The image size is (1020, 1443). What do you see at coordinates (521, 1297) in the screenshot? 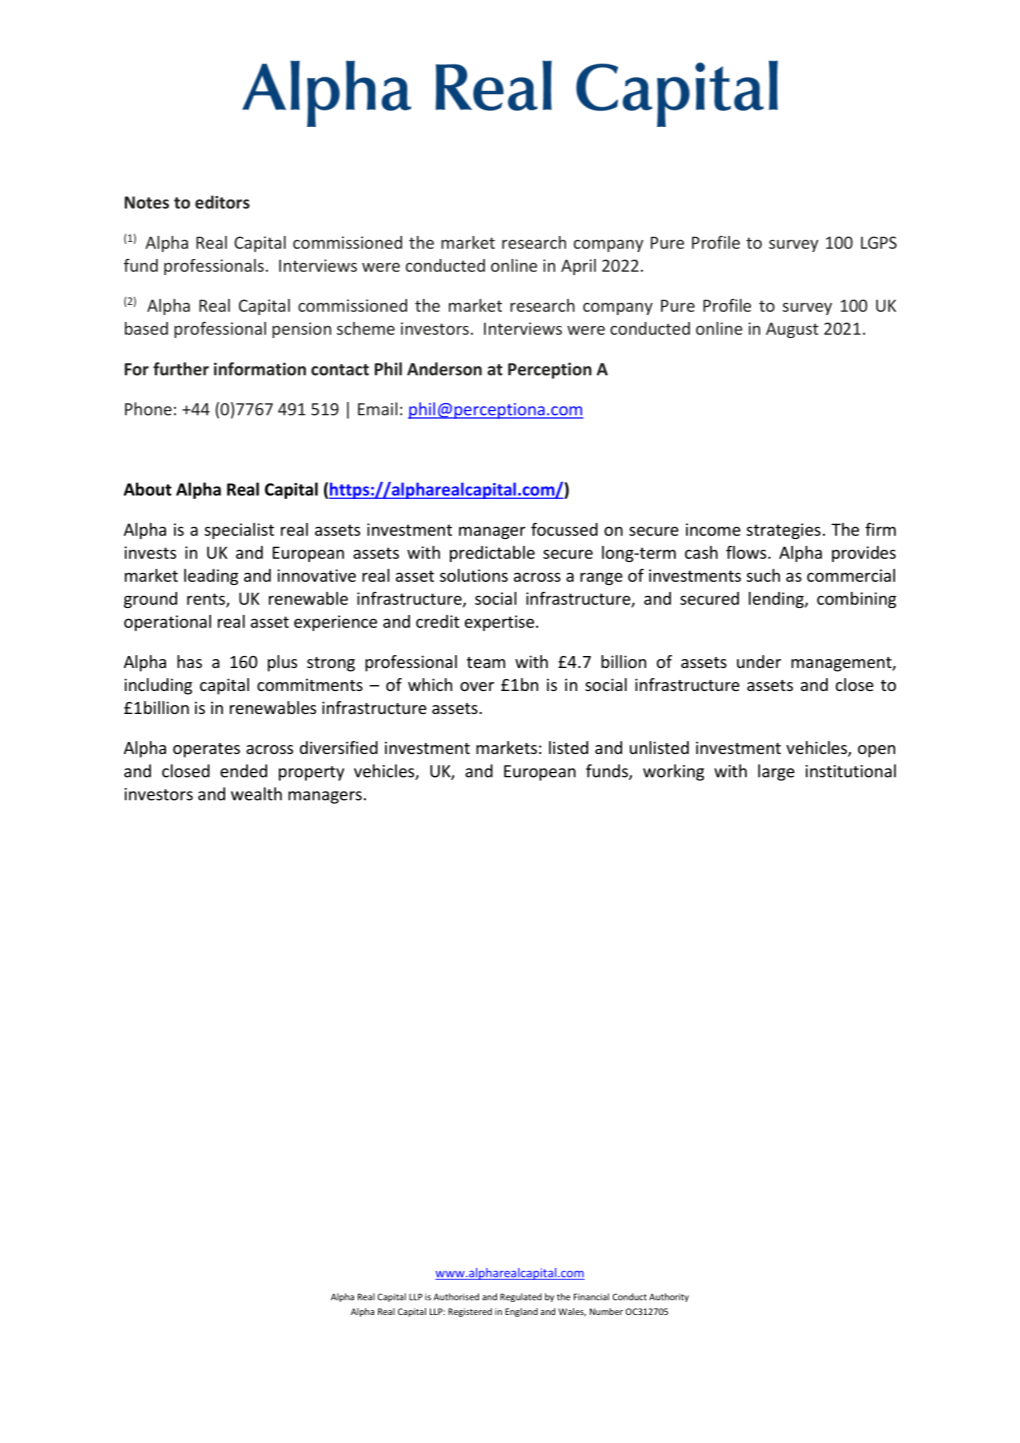
I see `Regulated` at bounding box center [521, 1297].
